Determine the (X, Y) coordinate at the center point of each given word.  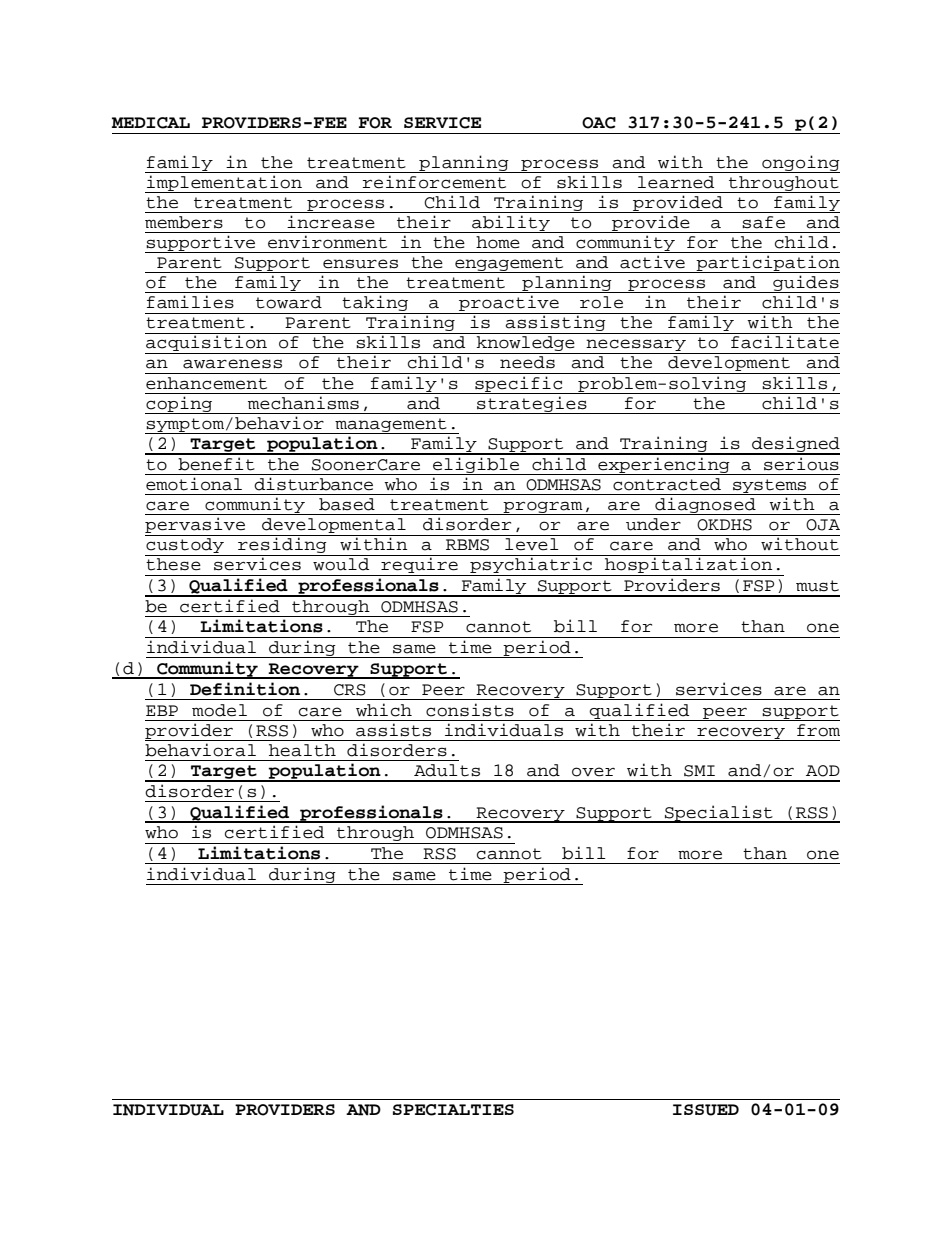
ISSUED (706, 1110)
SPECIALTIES (453, 1110)
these (173, 564)
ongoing (800, 164)
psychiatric (531, 566)
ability (511, 224)
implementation (224, 184)
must (817, 586)
